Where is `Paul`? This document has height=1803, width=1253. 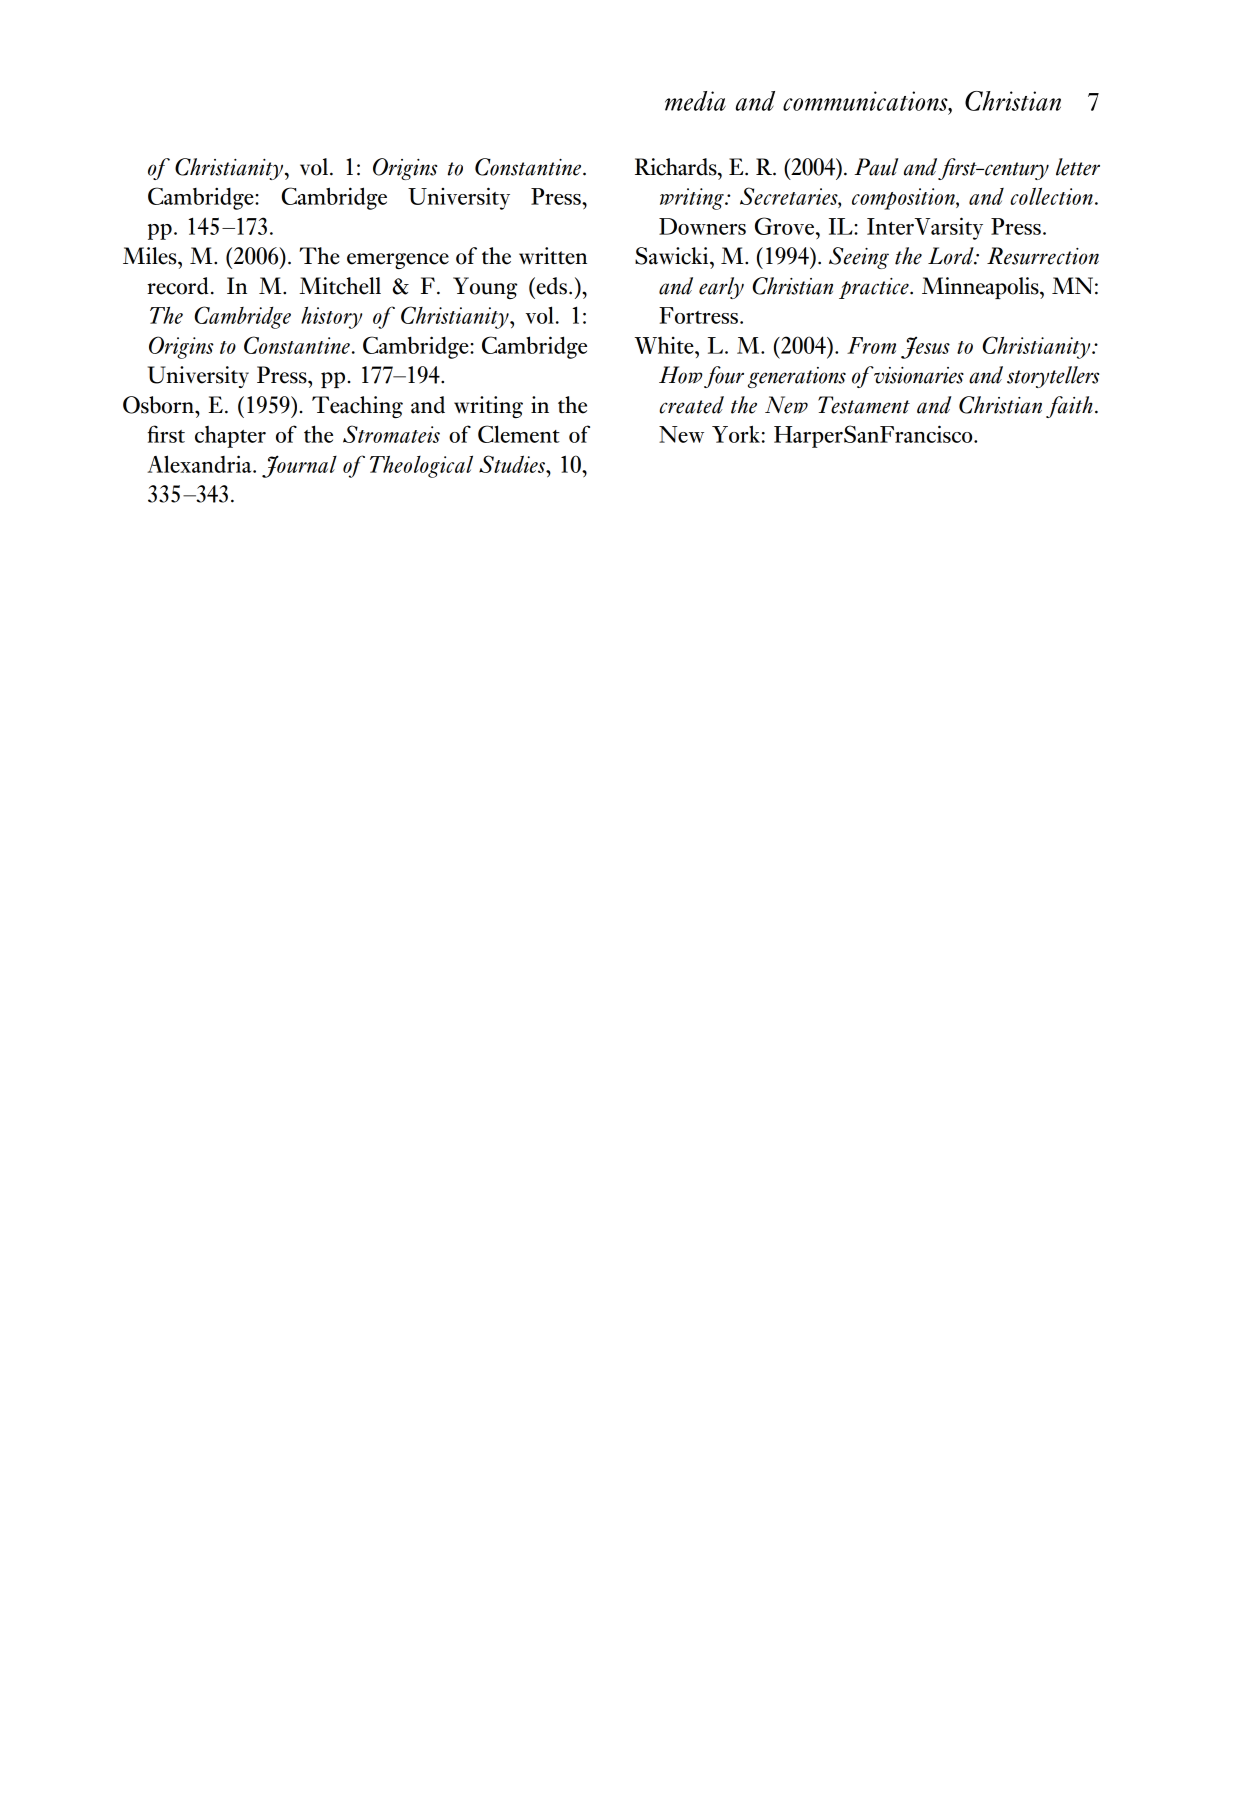
Paul is located at coordinates (876, 167).
